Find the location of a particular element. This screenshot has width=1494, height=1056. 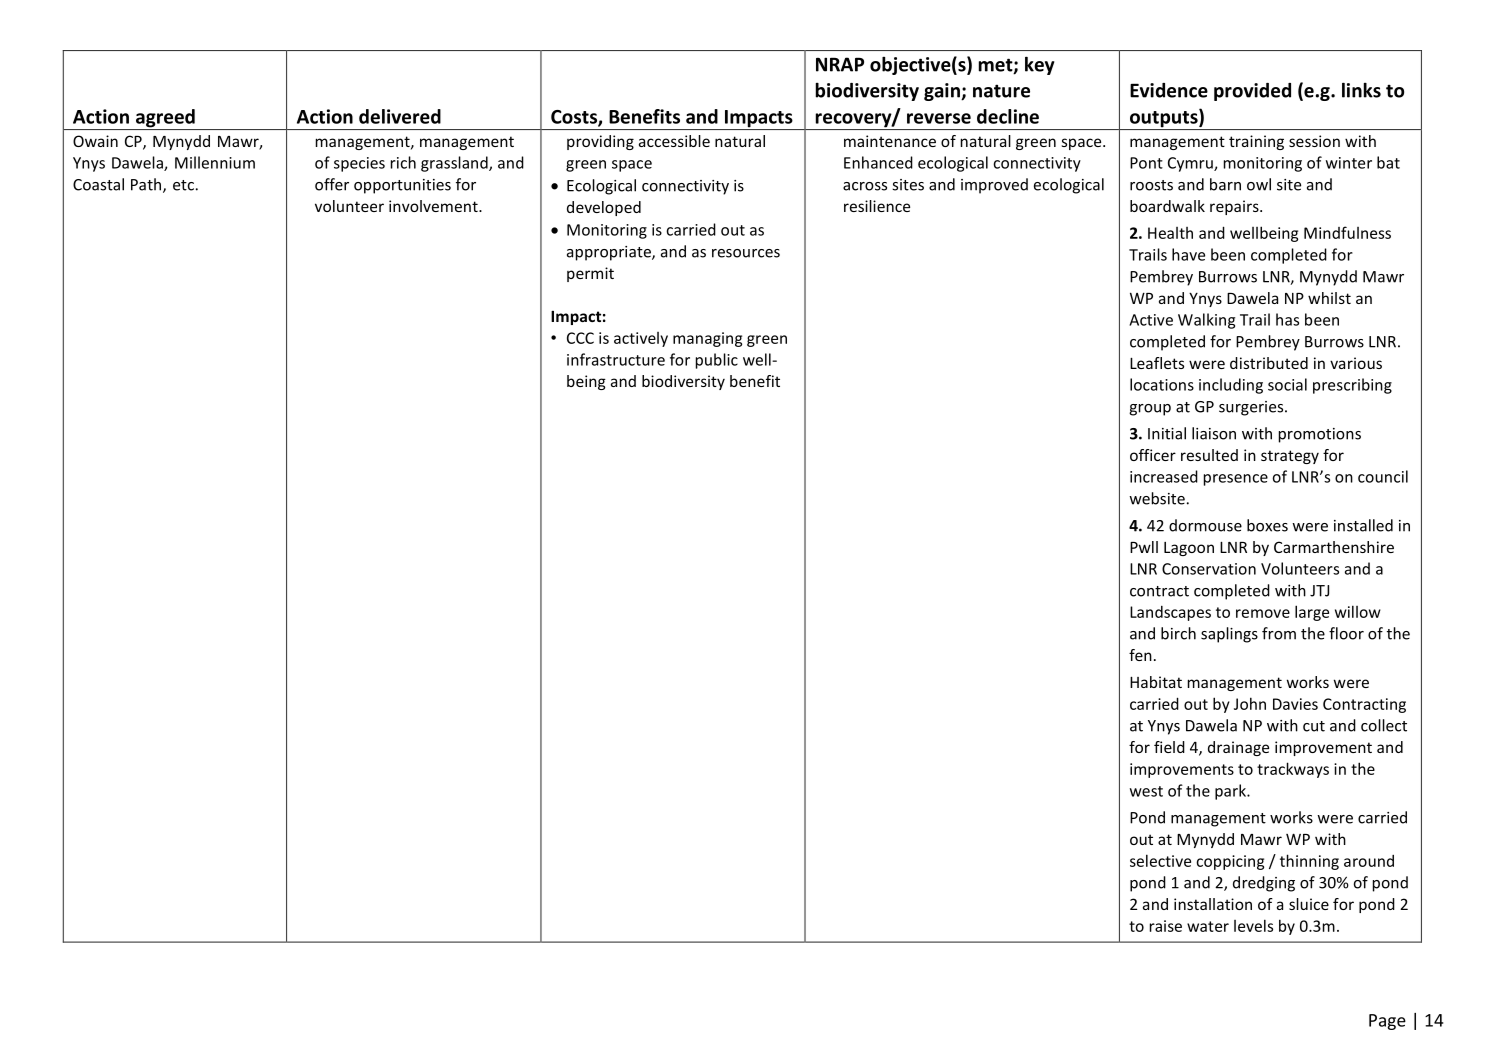

infrastructure is located at coordinates (616, 359).
